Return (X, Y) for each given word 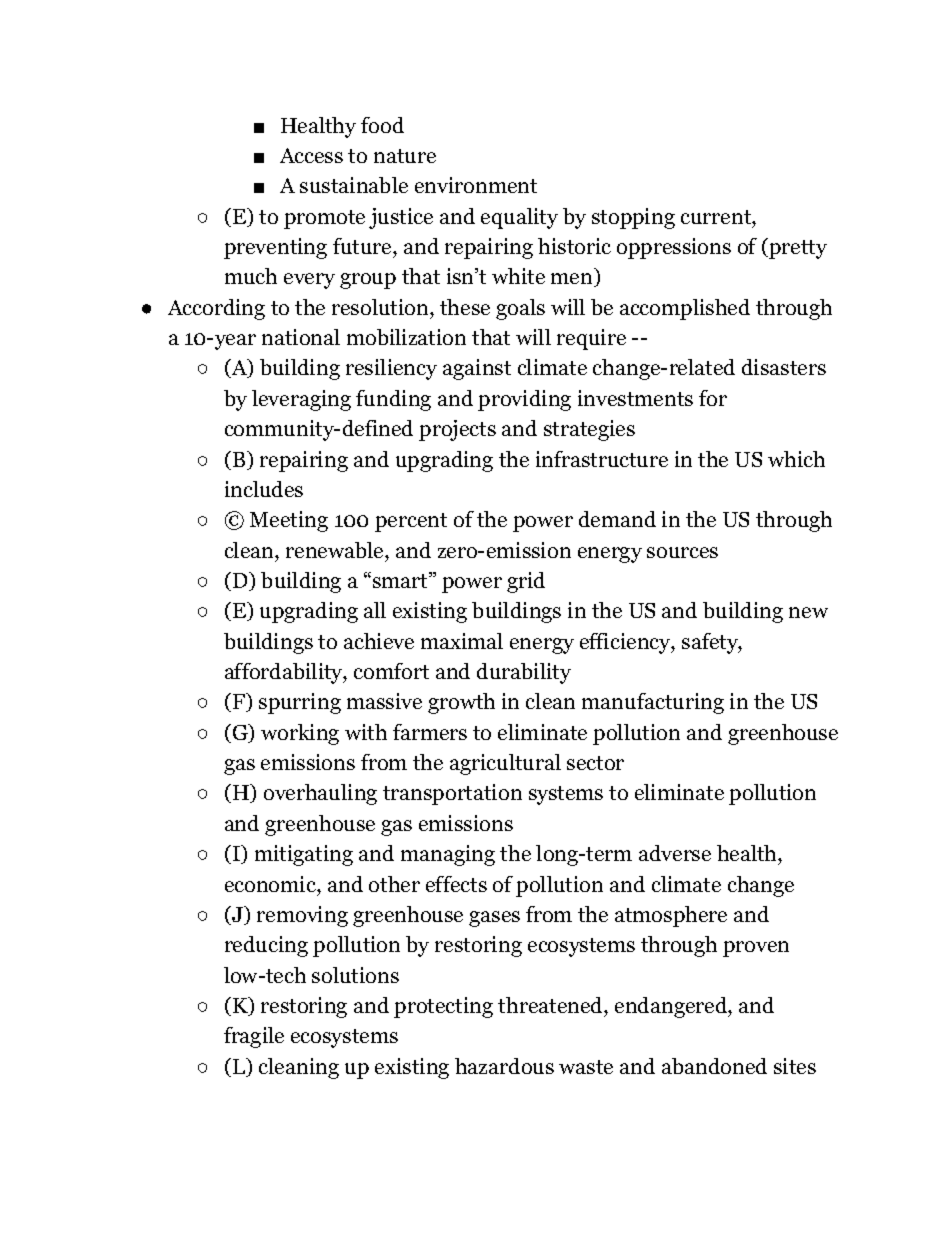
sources (682, 552)
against (477, 369)
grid (526, 582)
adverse (675, 853)
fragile (254, 1037)
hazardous (504, 1066)
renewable (336, 550)
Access (311, 155)
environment (476, 185)
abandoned (714, 1066)
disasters (784, 367)
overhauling (320, 794)
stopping (633, 218)
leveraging (301, 400)
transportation (452, 794)
